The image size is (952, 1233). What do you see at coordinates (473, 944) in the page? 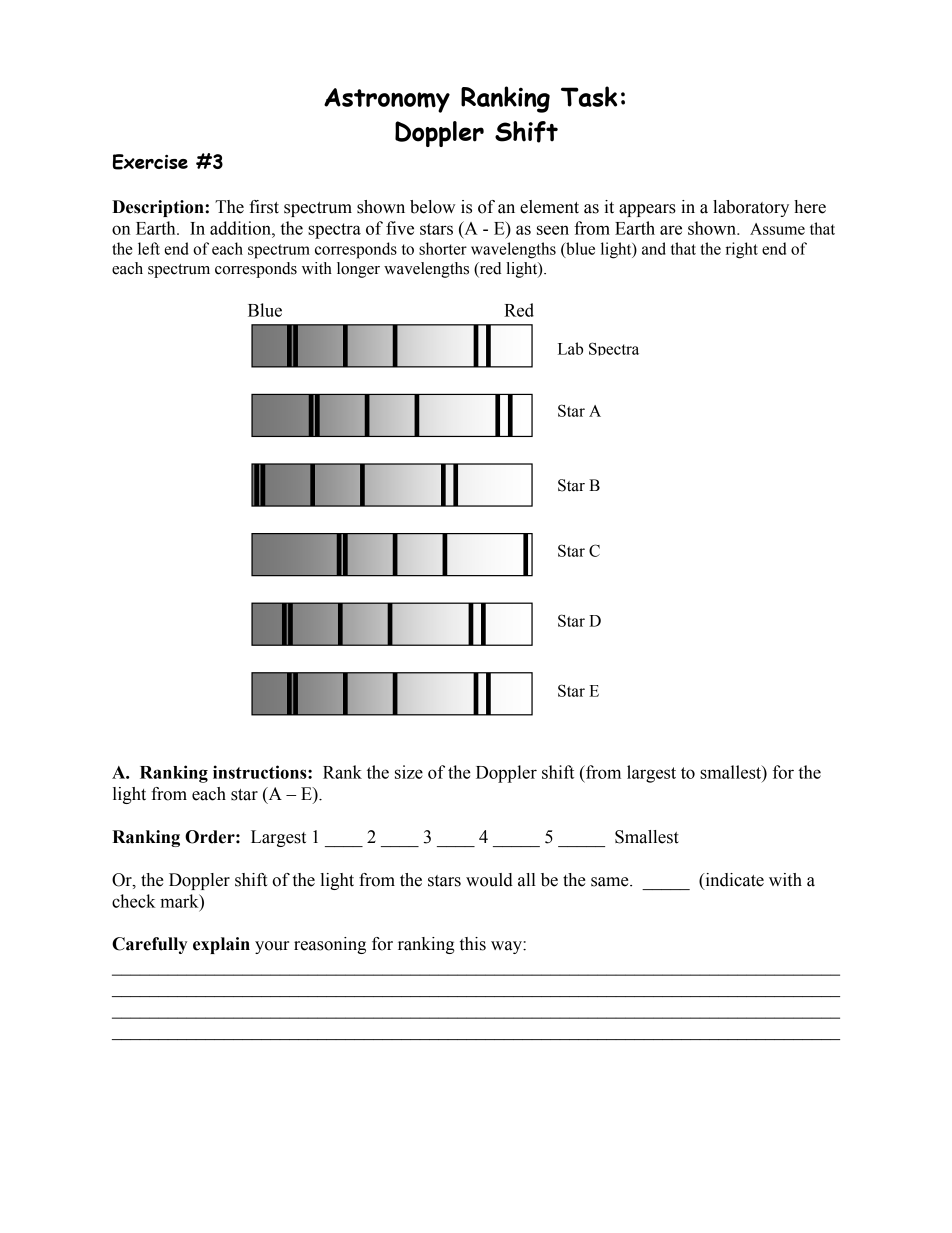
I see `this` at bounding box center [473, 944].
